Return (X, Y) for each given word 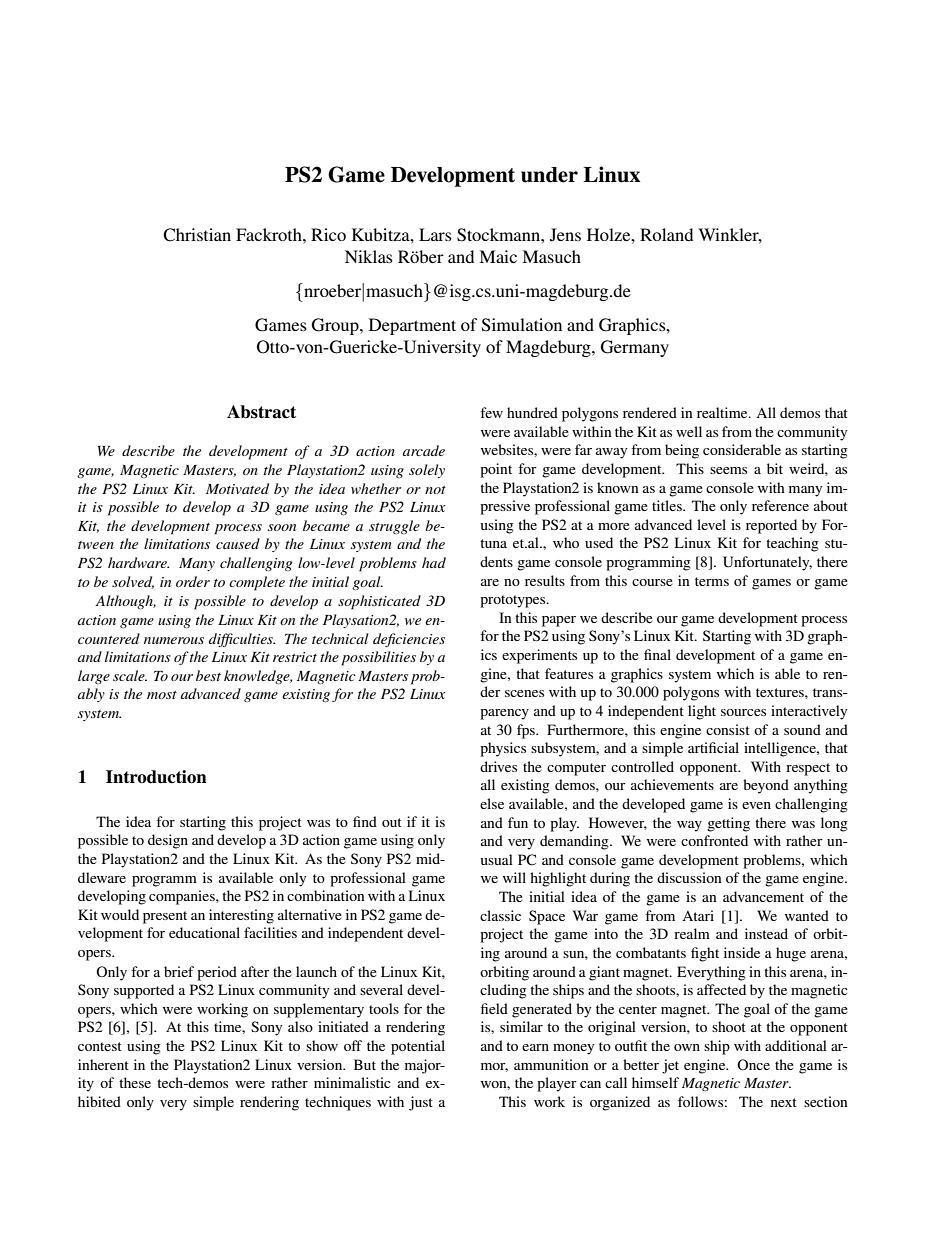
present (165, 917)
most (162, 695)
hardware (138, 562)
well (689, 431)
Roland (666, 234)
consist (728, 729)
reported (771, 526)
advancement (763, 896)
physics (503, 749)
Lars (435, 234)
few (491, 412)
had (434, 562)
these (135, 1082)
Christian (197, 235)
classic (500, 915)
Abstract (261, 412)
